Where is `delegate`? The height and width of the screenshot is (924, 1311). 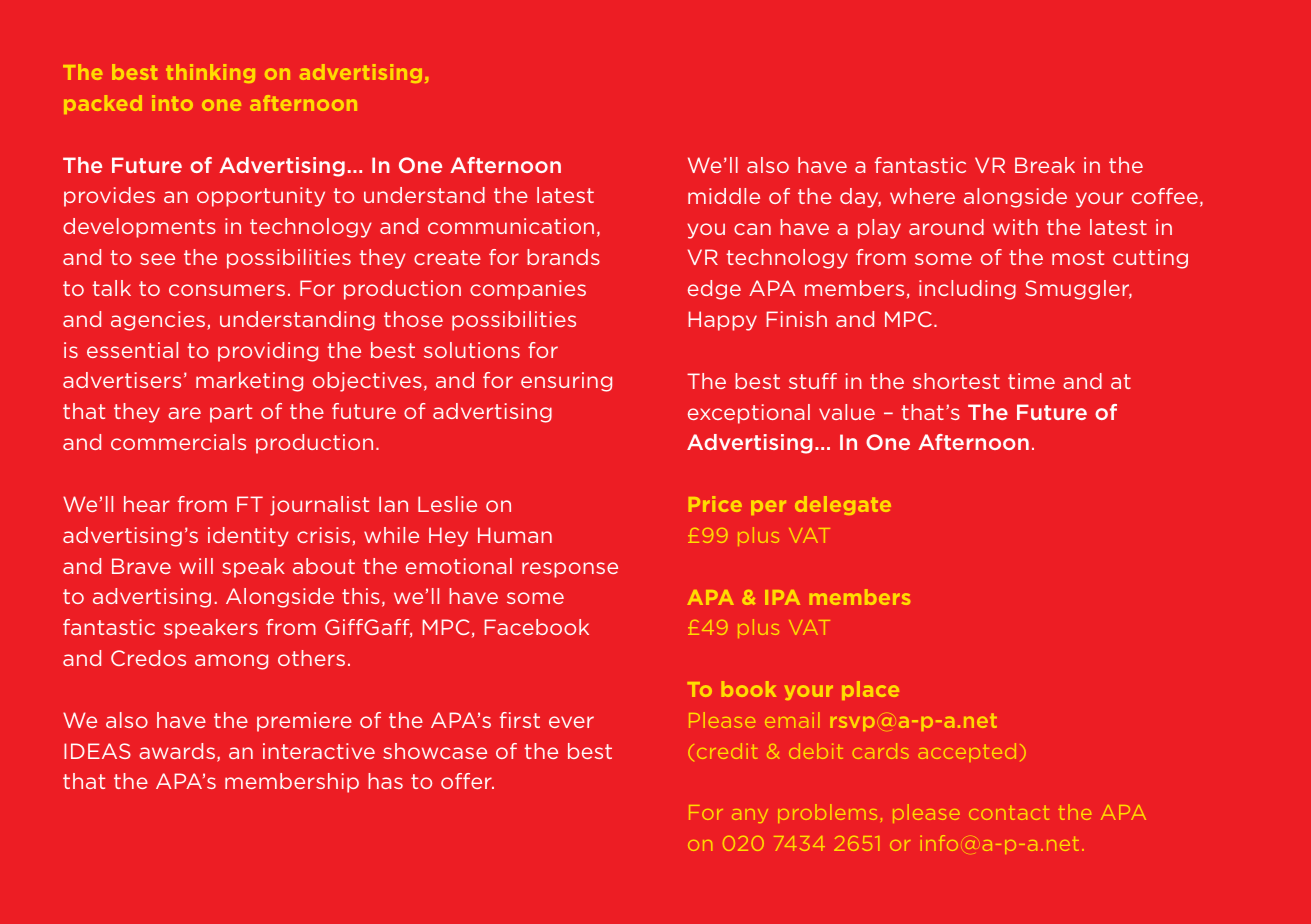
delegate is located at coordinates (843, 505).
